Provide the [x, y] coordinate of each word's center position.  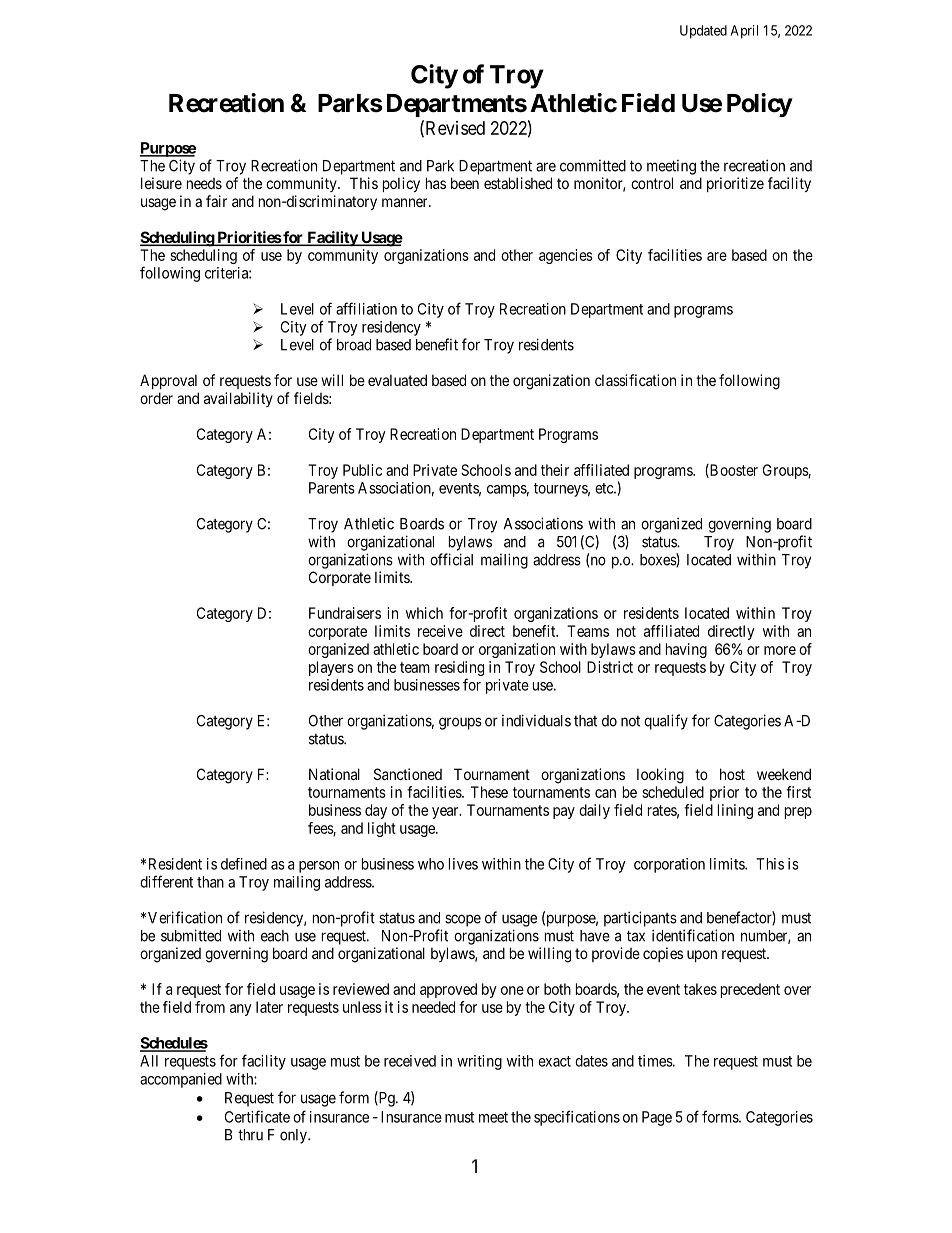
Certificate [257, 1116]
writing [479, 1062]
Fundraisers [345, 613]
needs [204, 183]
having [686, 650]
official [451, 559]
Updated [703, 32]
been [465, 183]
